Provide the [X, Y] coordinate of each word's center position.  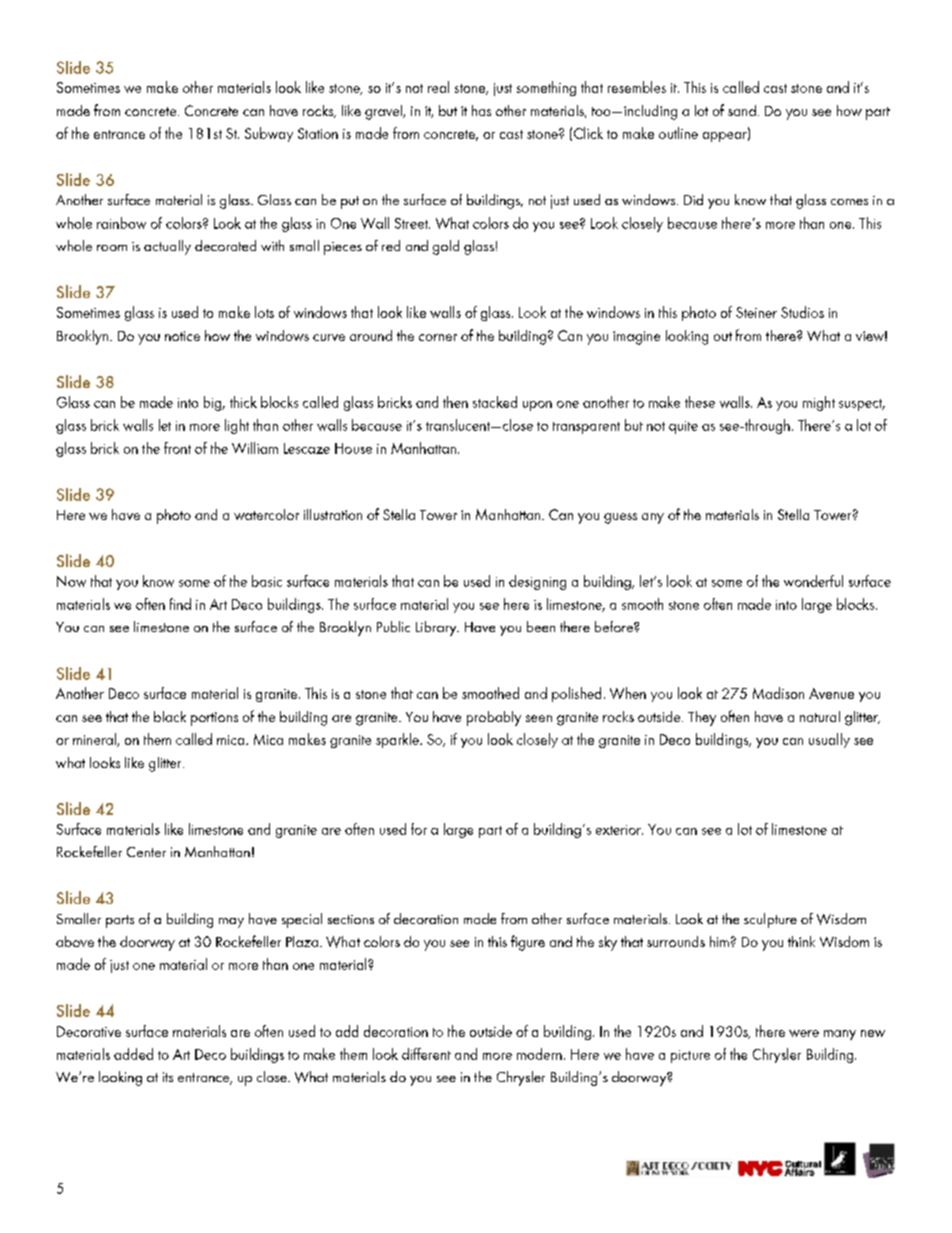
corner [438, 337]
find [180, 604]
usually [829, 740]
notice [182, 336]
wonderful [813, 581]
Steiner [756, 312]
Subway [269, 134]
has [481, 110]
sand [742, 110]
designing [537, 582]
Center [146, 852]
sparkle [398, 740]
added [133, 1054]
